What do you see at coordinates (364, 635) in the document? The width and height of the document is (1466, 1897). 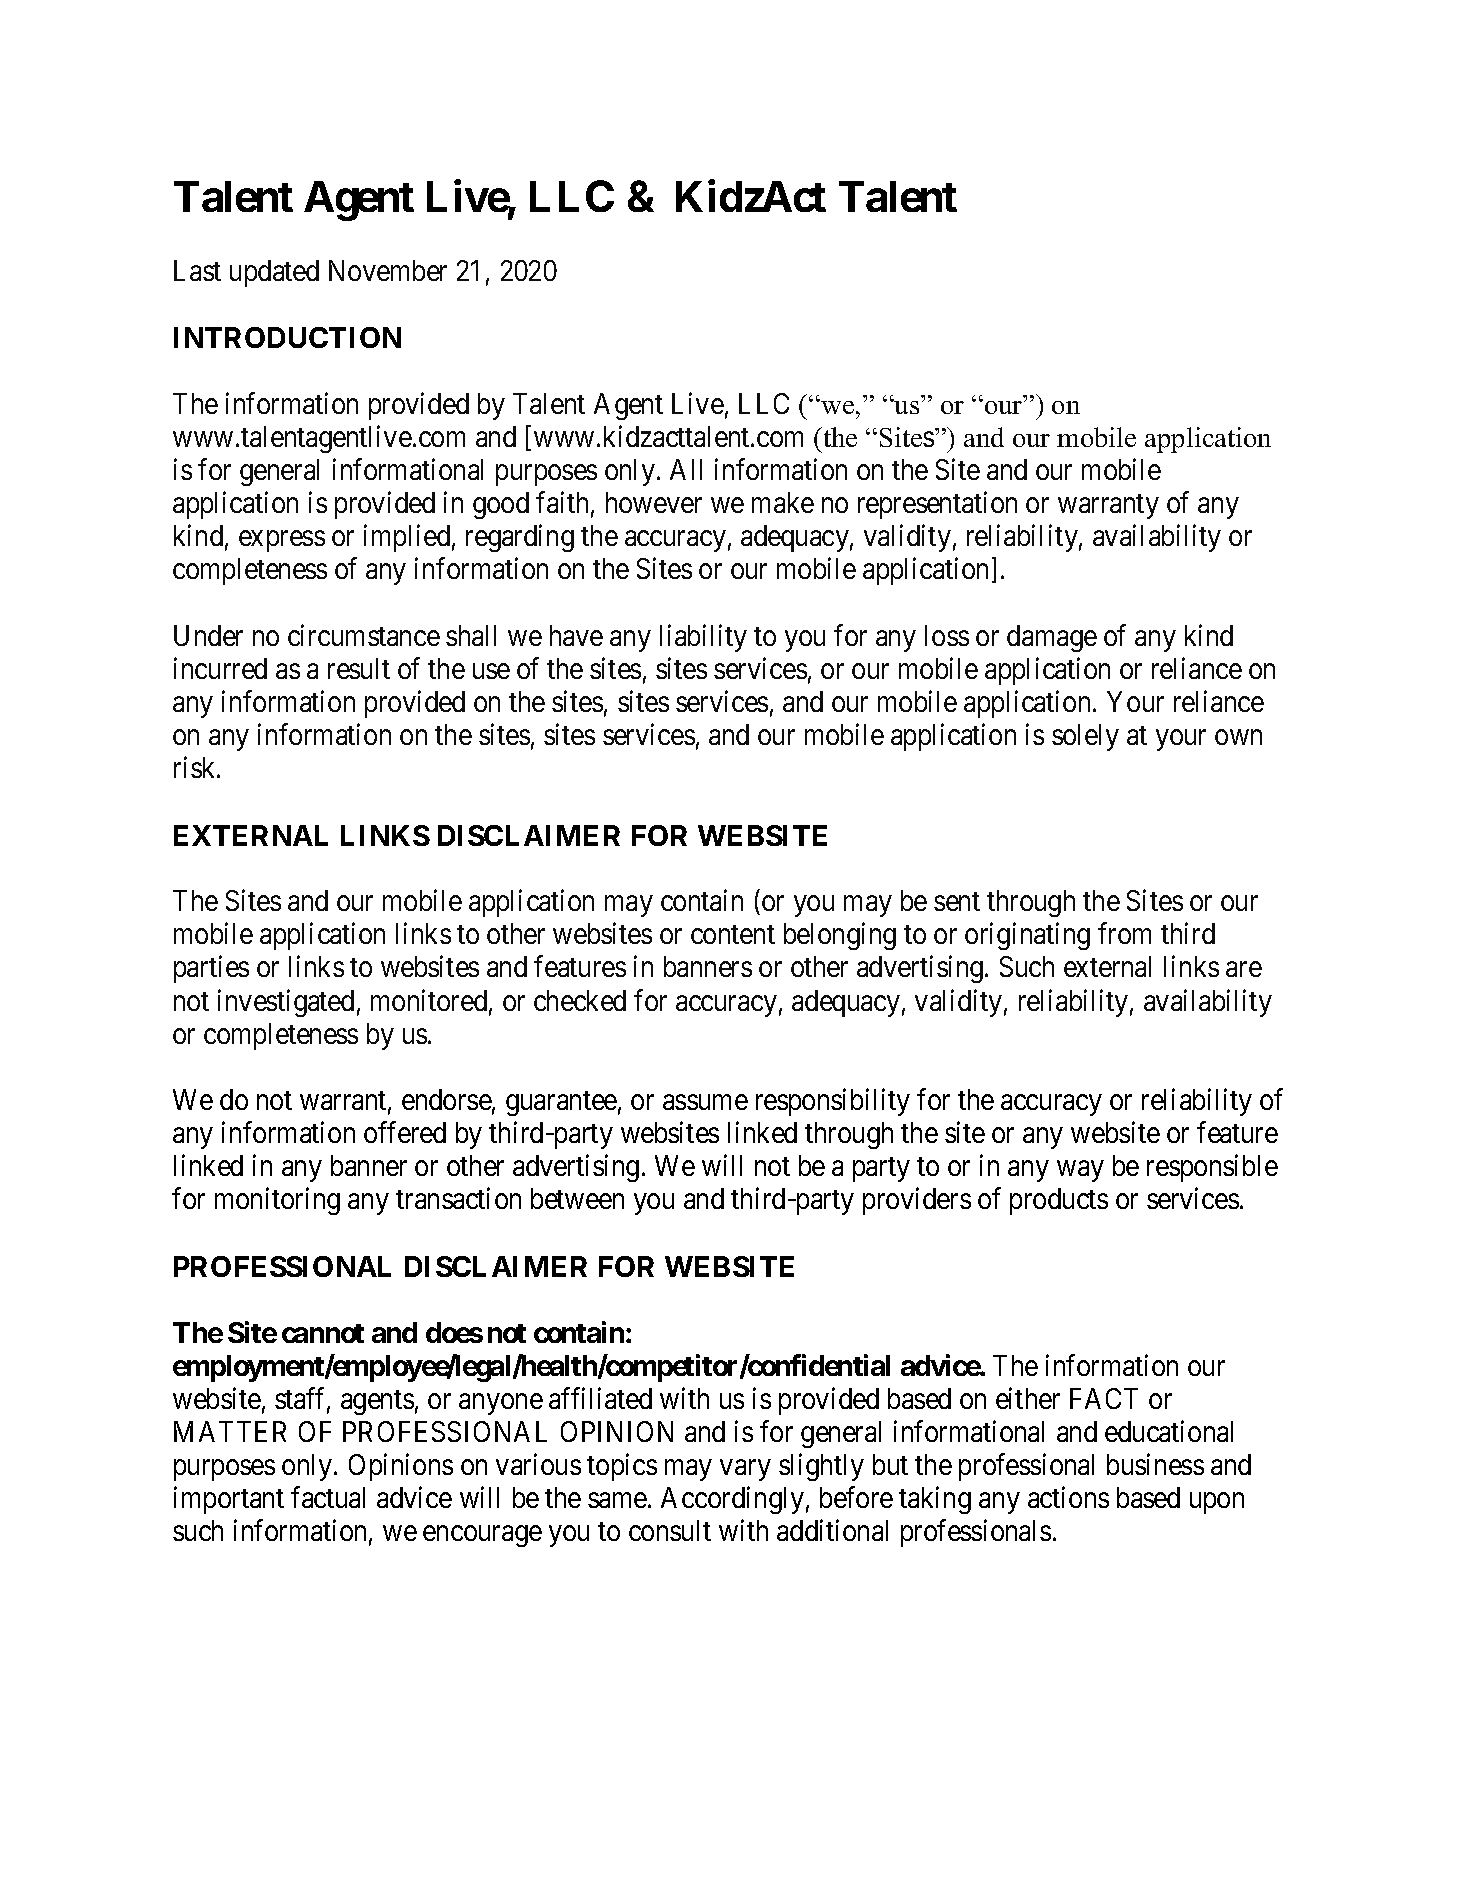 I see `circumstance` at bounding box center [364, 635].
